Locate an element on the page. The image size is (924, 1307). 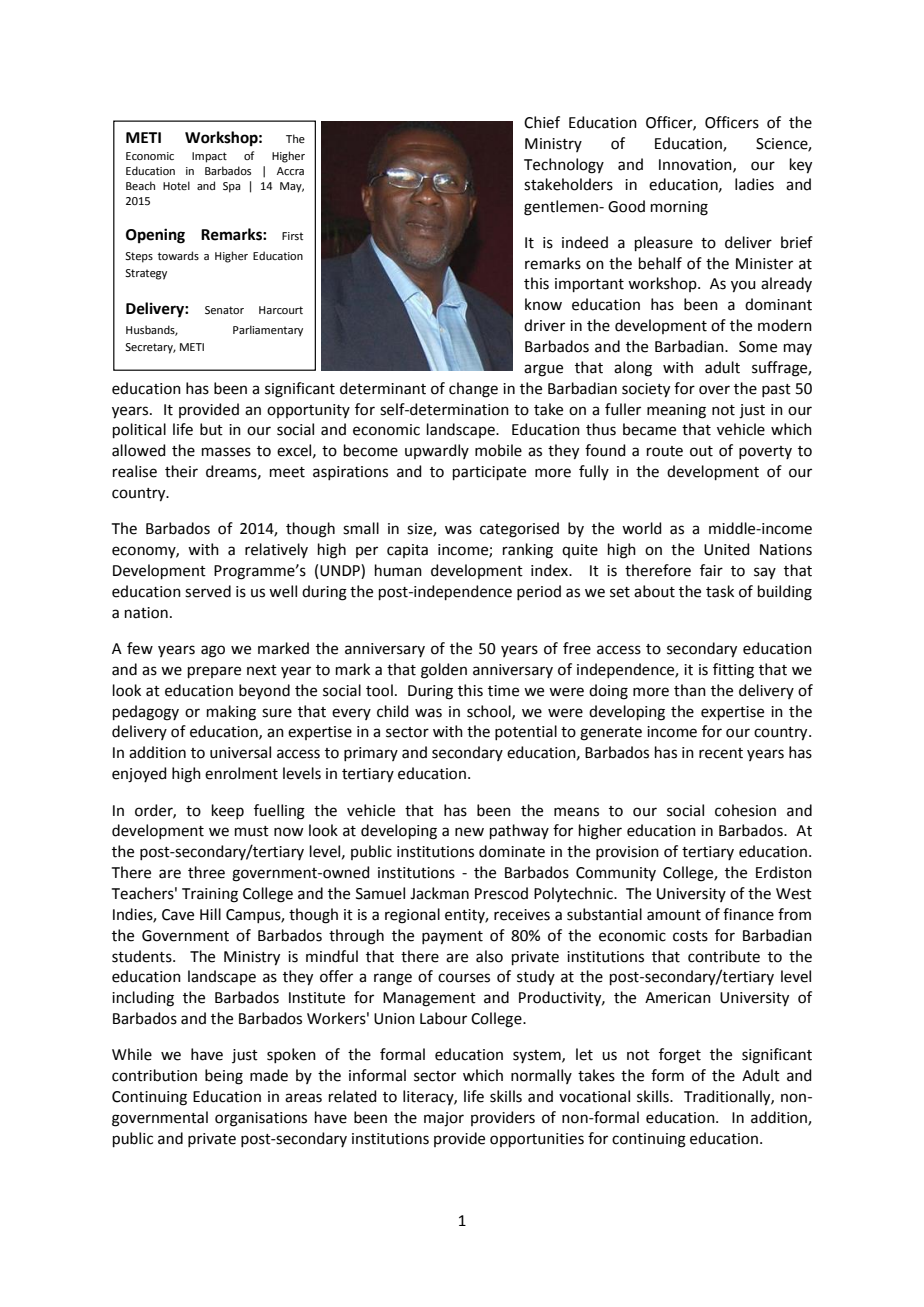
being is located at coordinates (224, 1077).
